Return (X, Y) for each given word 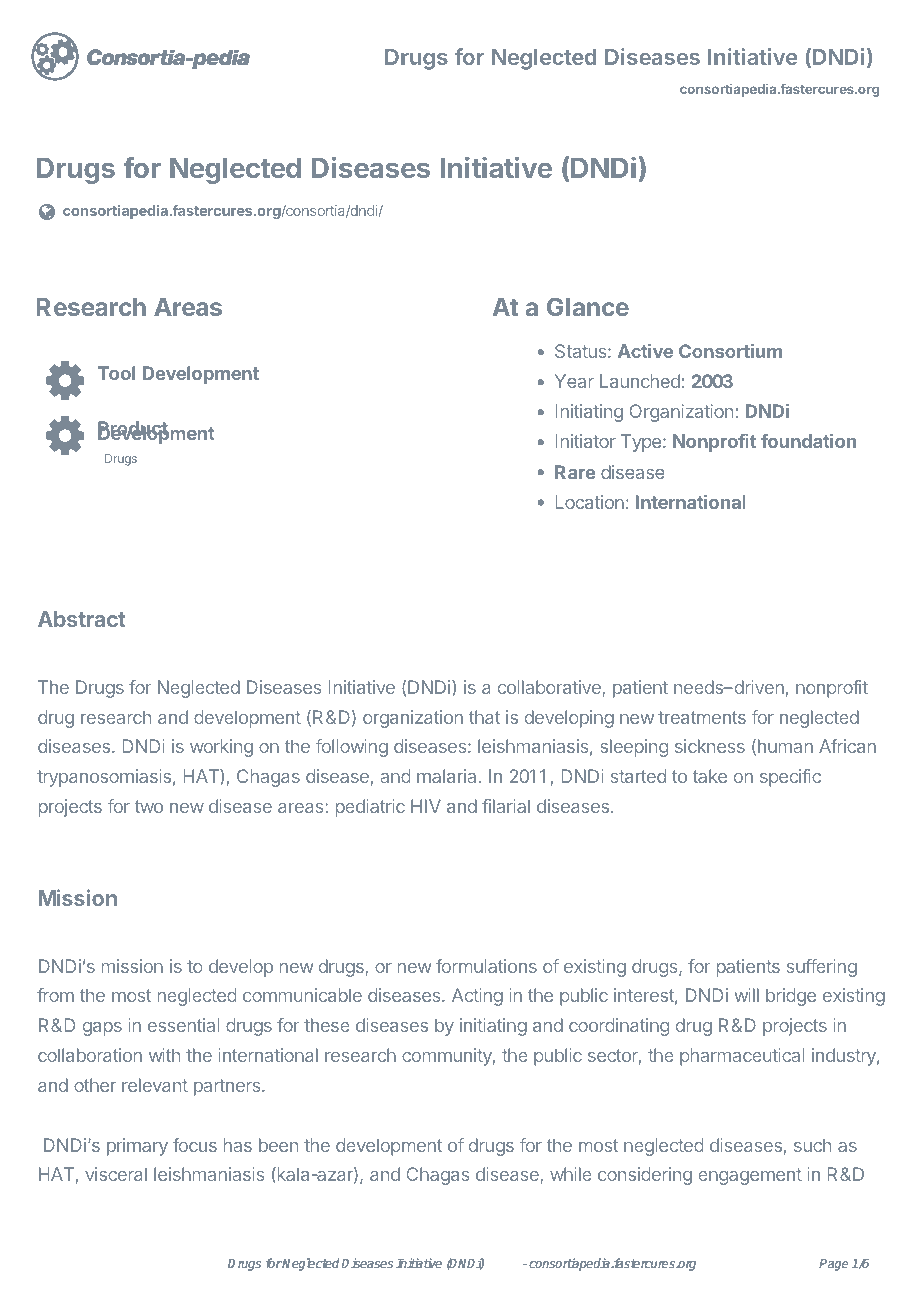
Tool (116, 373)
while (571, 1174)
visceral (116, 1174)
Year (574, 381)
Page (833, 1265)
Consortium (730, 351)
